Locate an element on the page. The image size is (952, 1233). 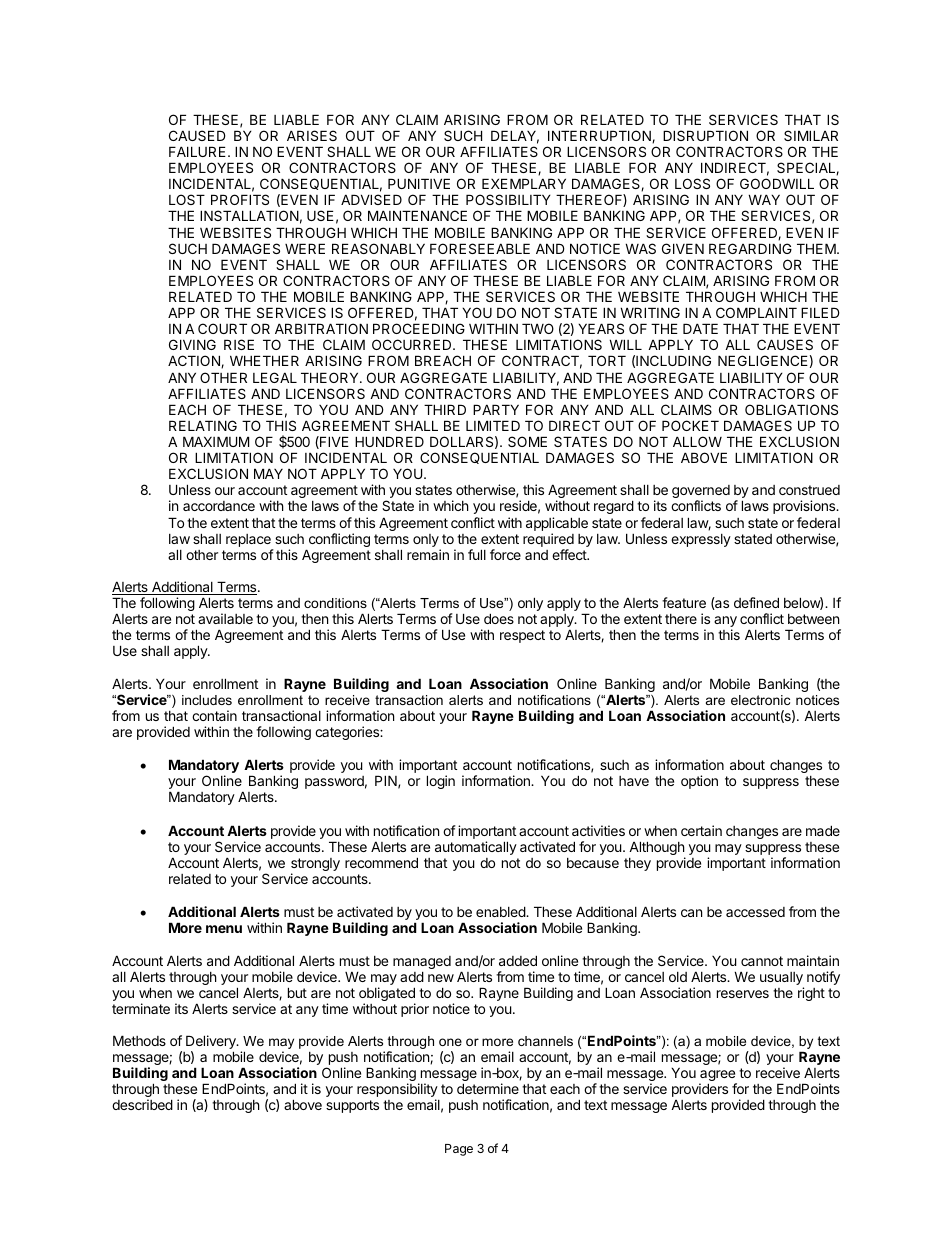
contain is located at coordinates (214, 715).
